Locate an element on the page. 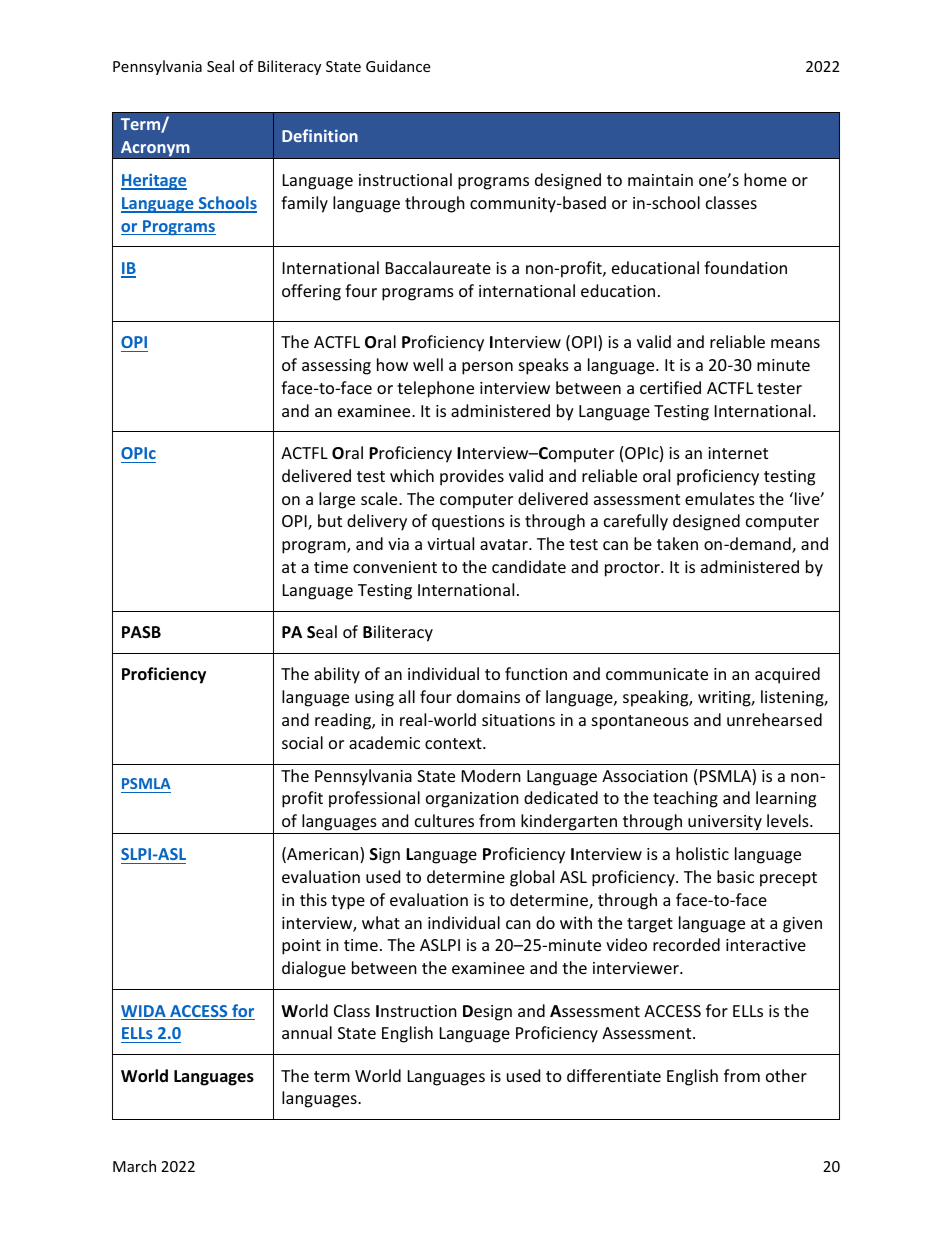 The width and height of the document is (952, 1233). home is located at coordinates (765, 179).
